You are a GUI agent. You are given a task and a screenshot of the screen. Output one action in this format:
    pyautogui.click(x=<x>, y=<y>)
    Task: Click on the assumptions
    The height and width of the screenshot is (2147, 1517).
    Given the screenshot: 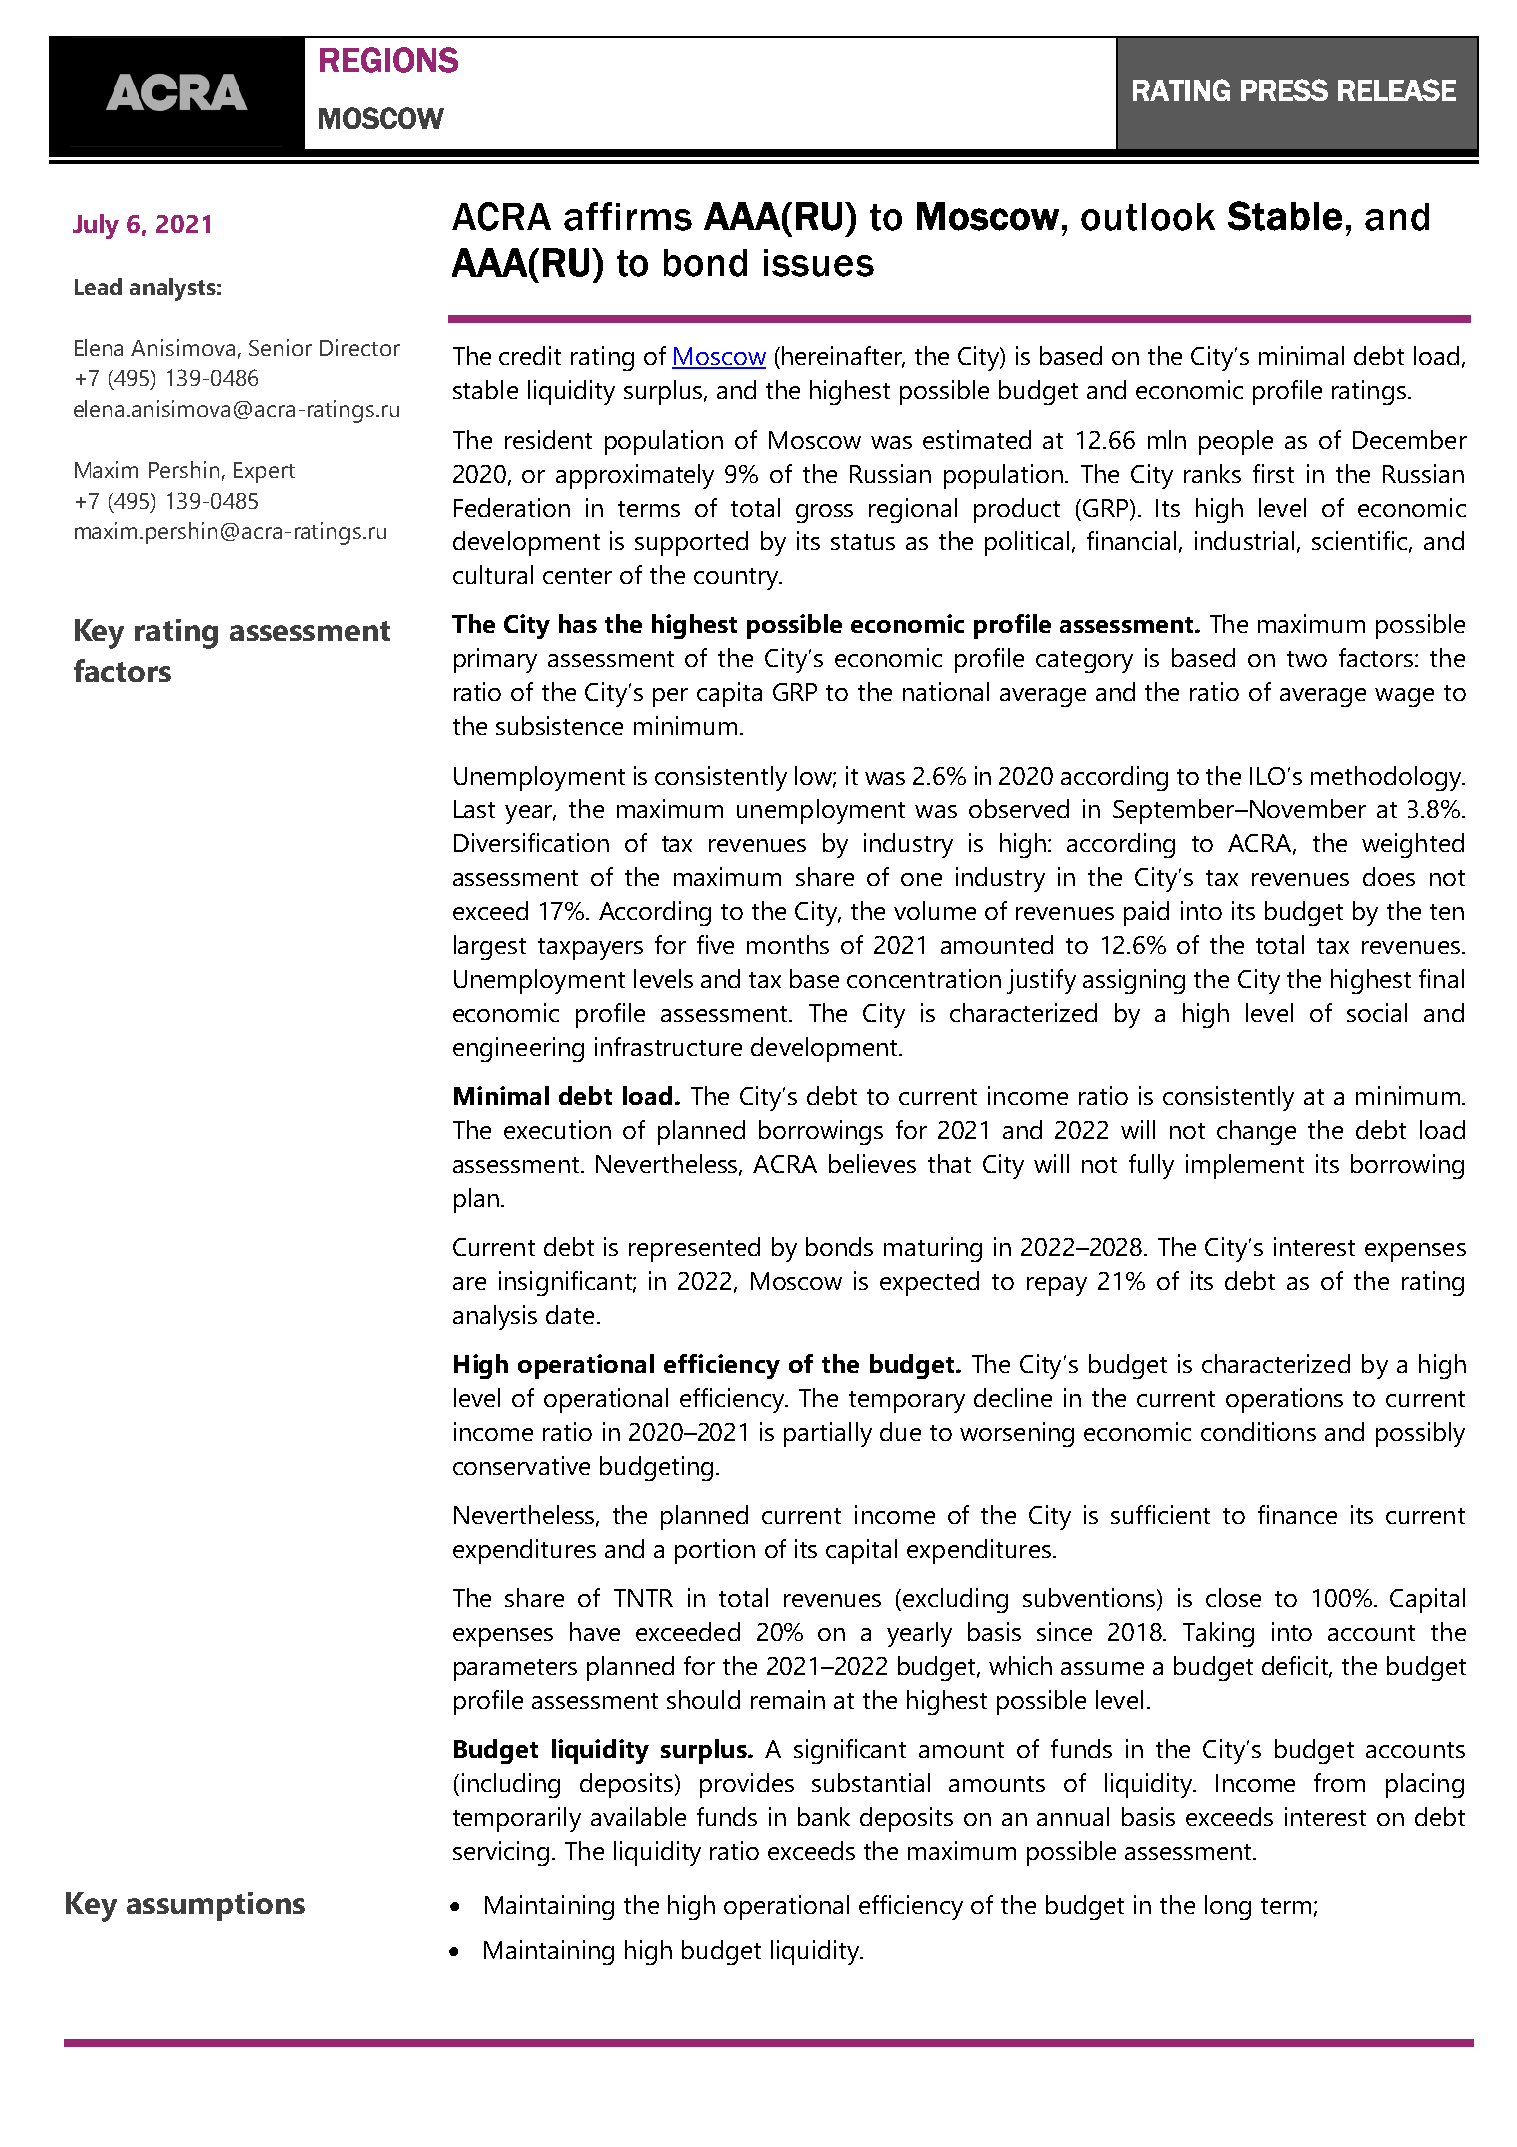 What is the action you would take?
    pyautogui.click(x=216, y=1906)
